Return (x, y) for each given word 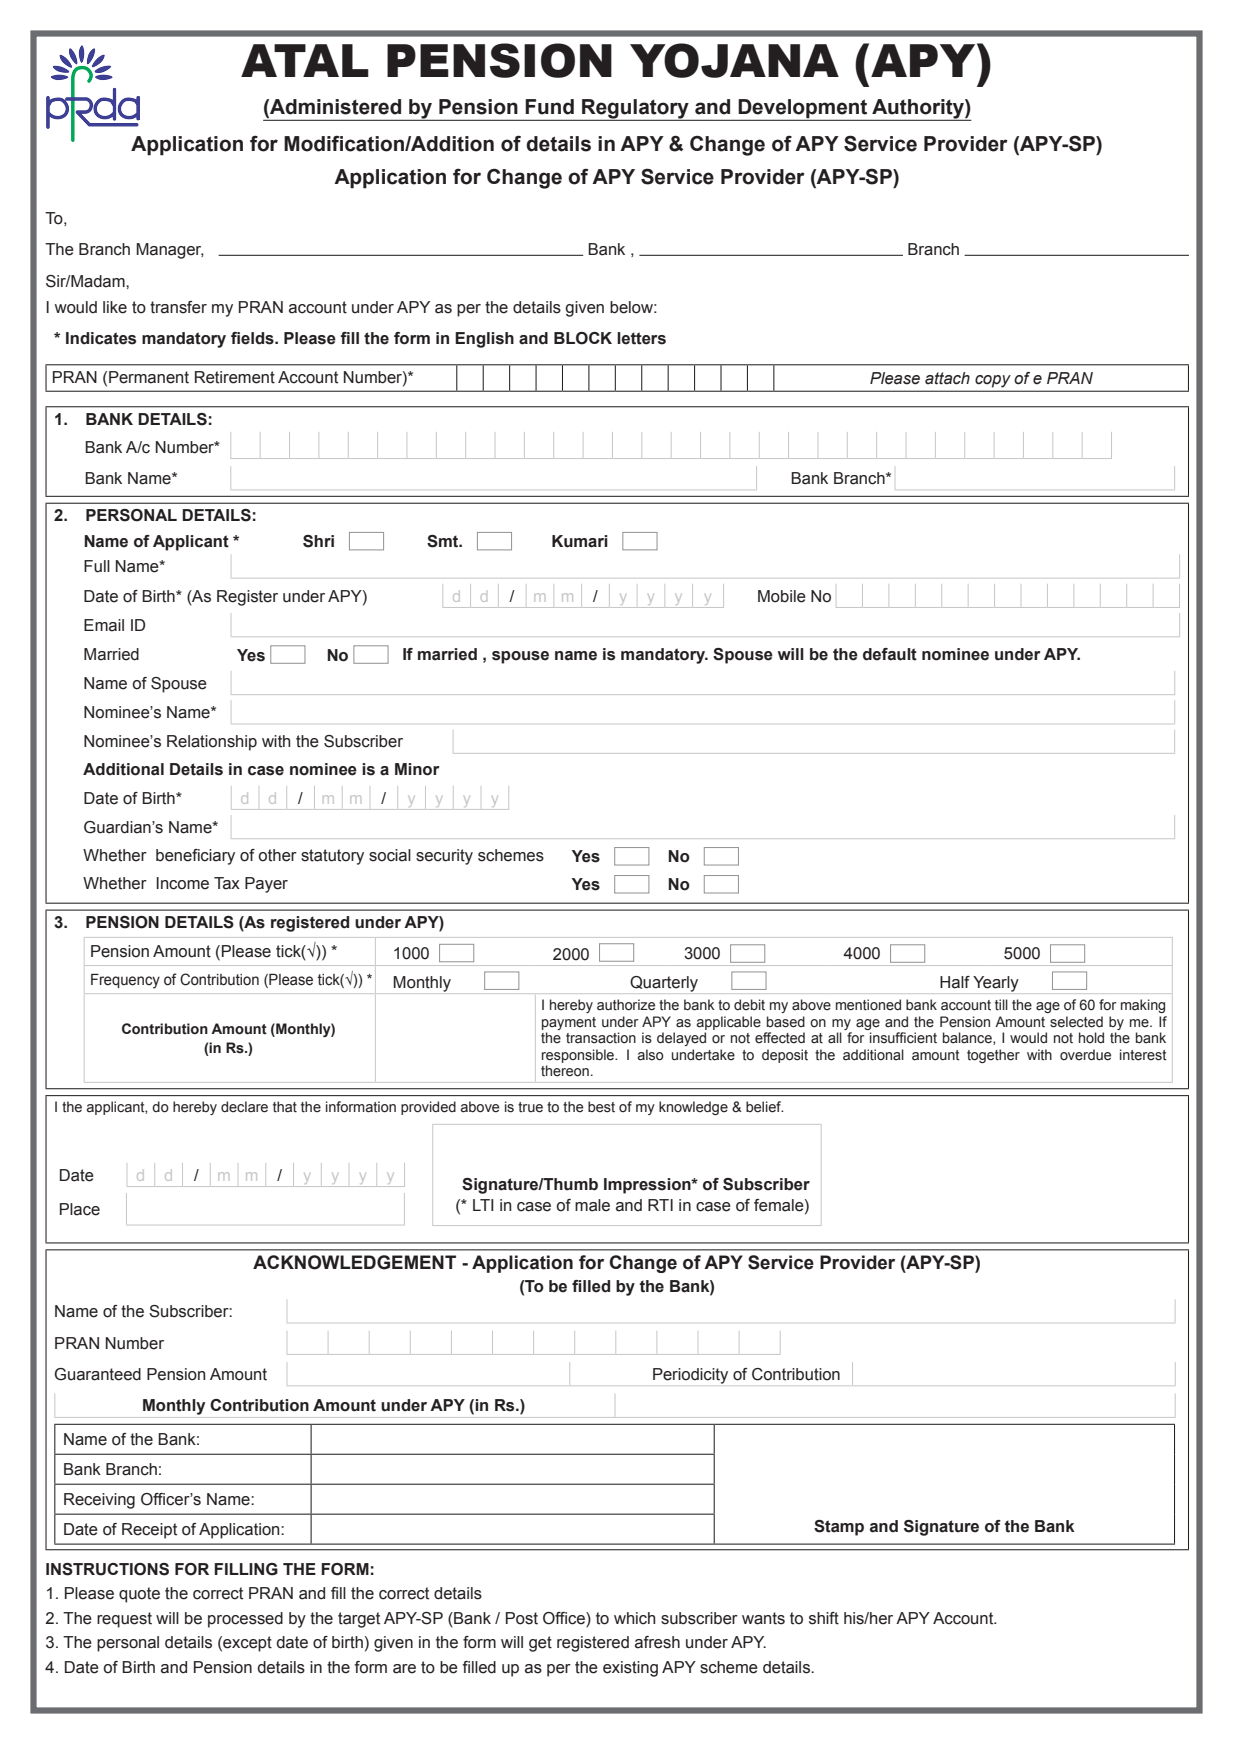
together (993, 1056)
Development (803, 110)
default (890, 654)
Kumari (580, 541)
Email (104, 625)
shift (824, 1618)
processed (245, 1620)
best (601, 1107)
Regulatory (635, 110)
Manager (170, 251)
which (634, 1618)
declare (244, 1107)
